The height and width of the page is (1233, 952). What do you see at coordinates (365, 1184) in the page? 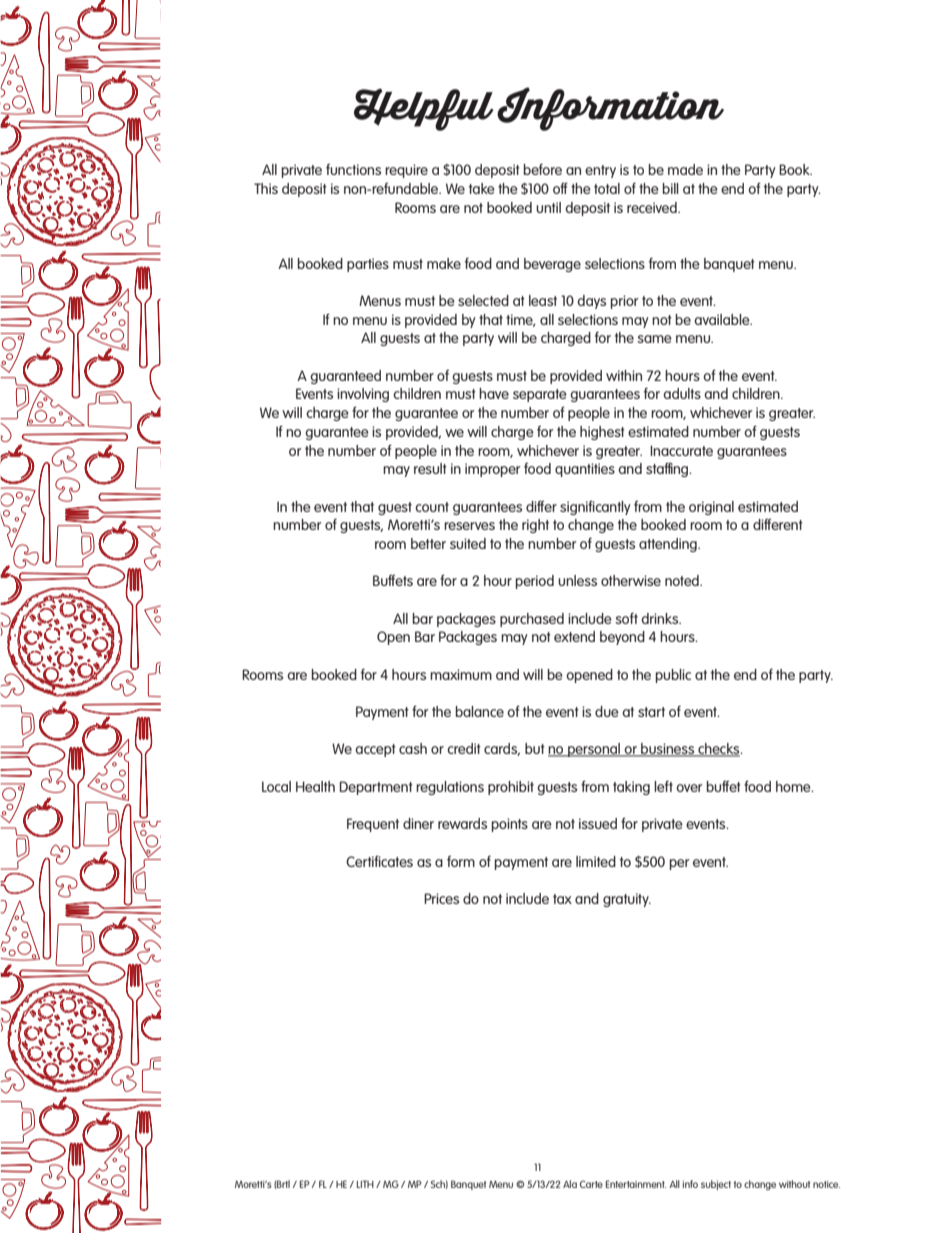
I see `LITH` at bounding box center [365, 1184].
